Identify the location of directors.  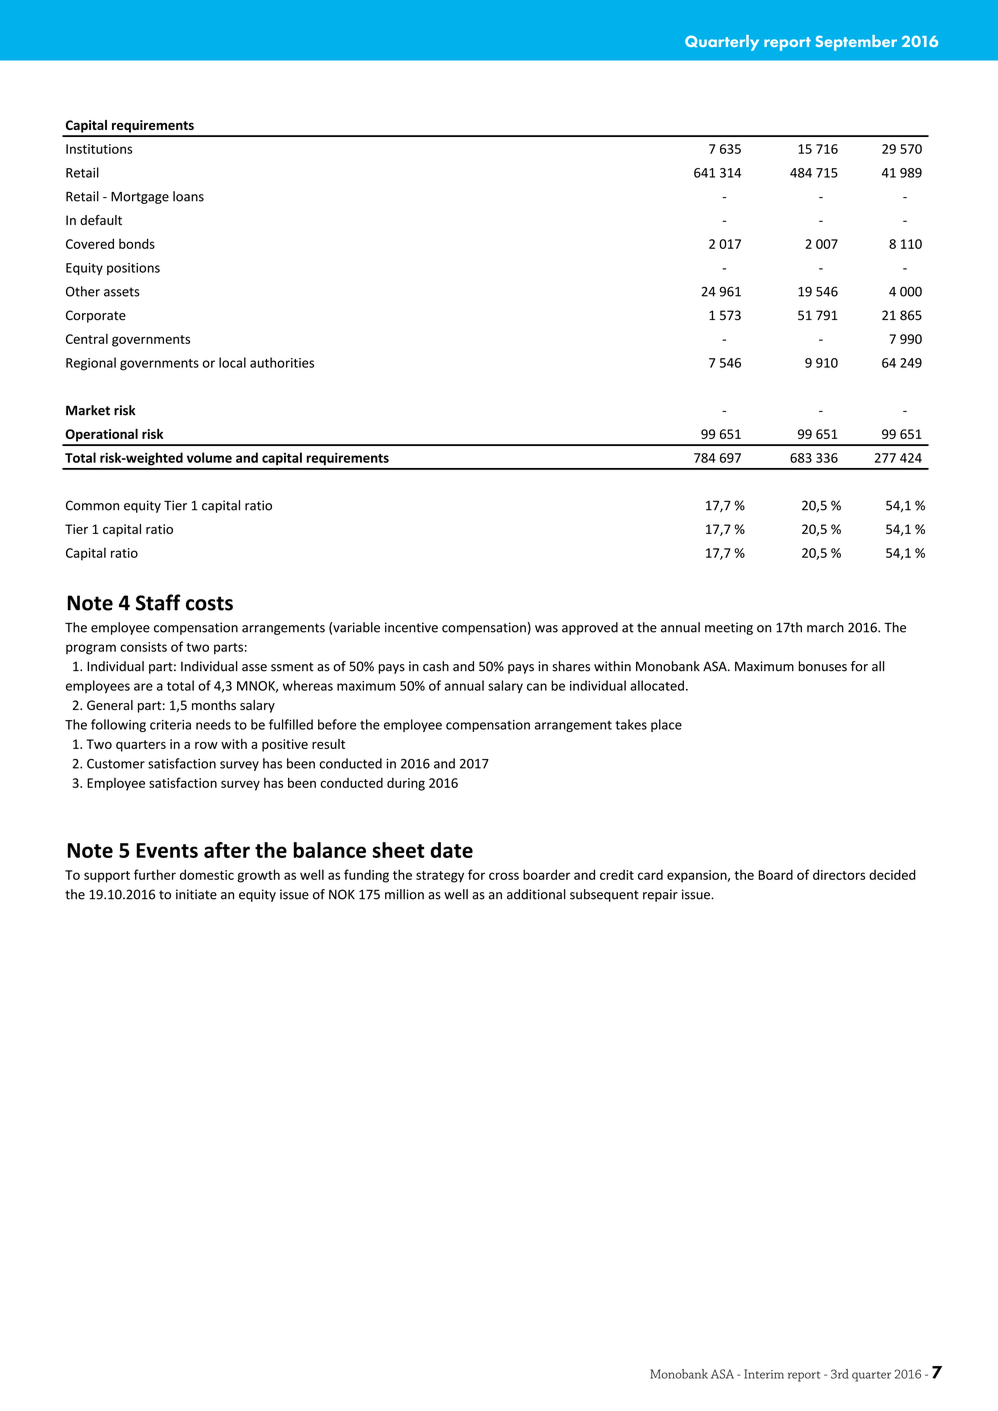
(839, 874).
